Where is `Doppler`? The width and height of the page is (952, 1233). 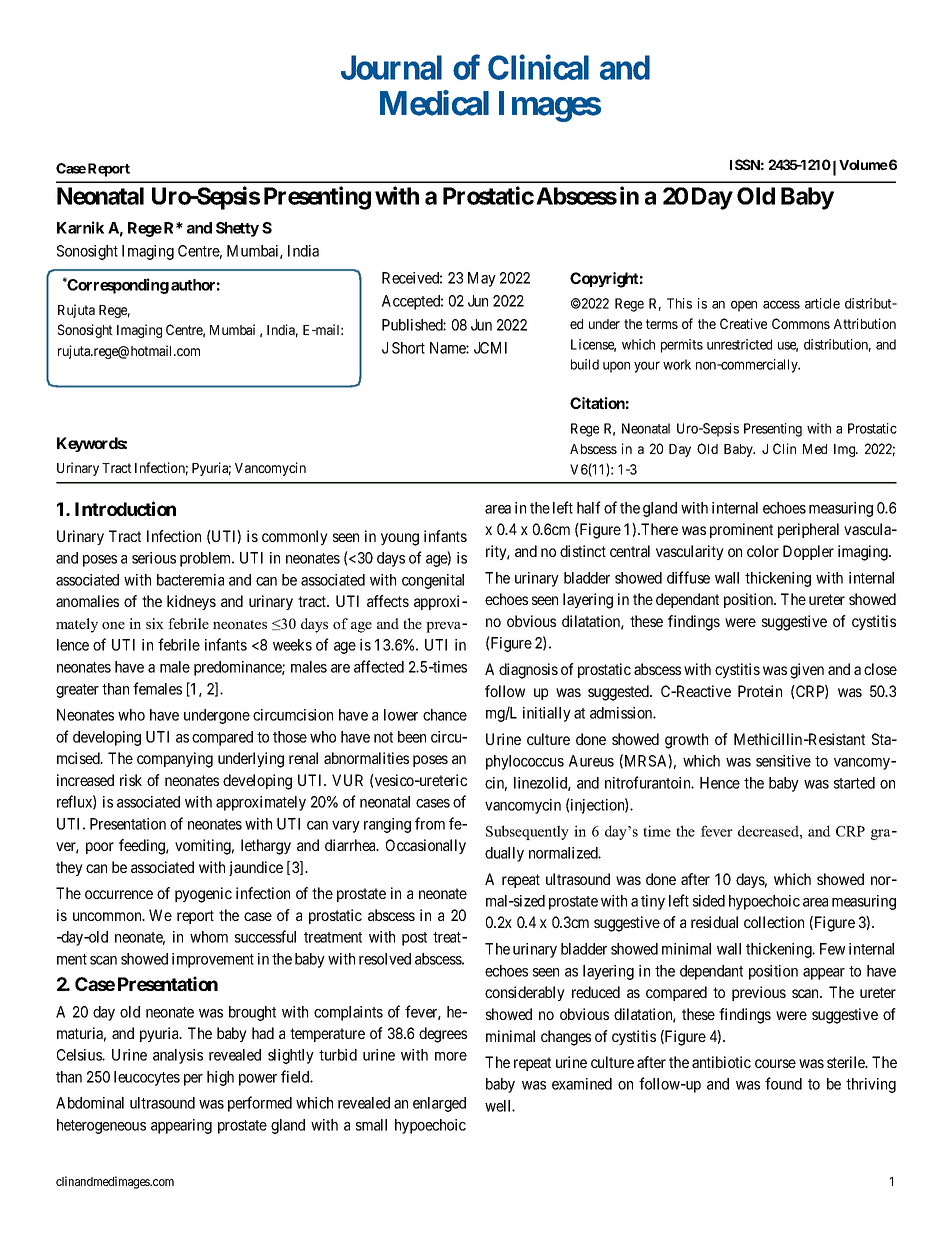 Doppler is located at coordinates (808, 552).
